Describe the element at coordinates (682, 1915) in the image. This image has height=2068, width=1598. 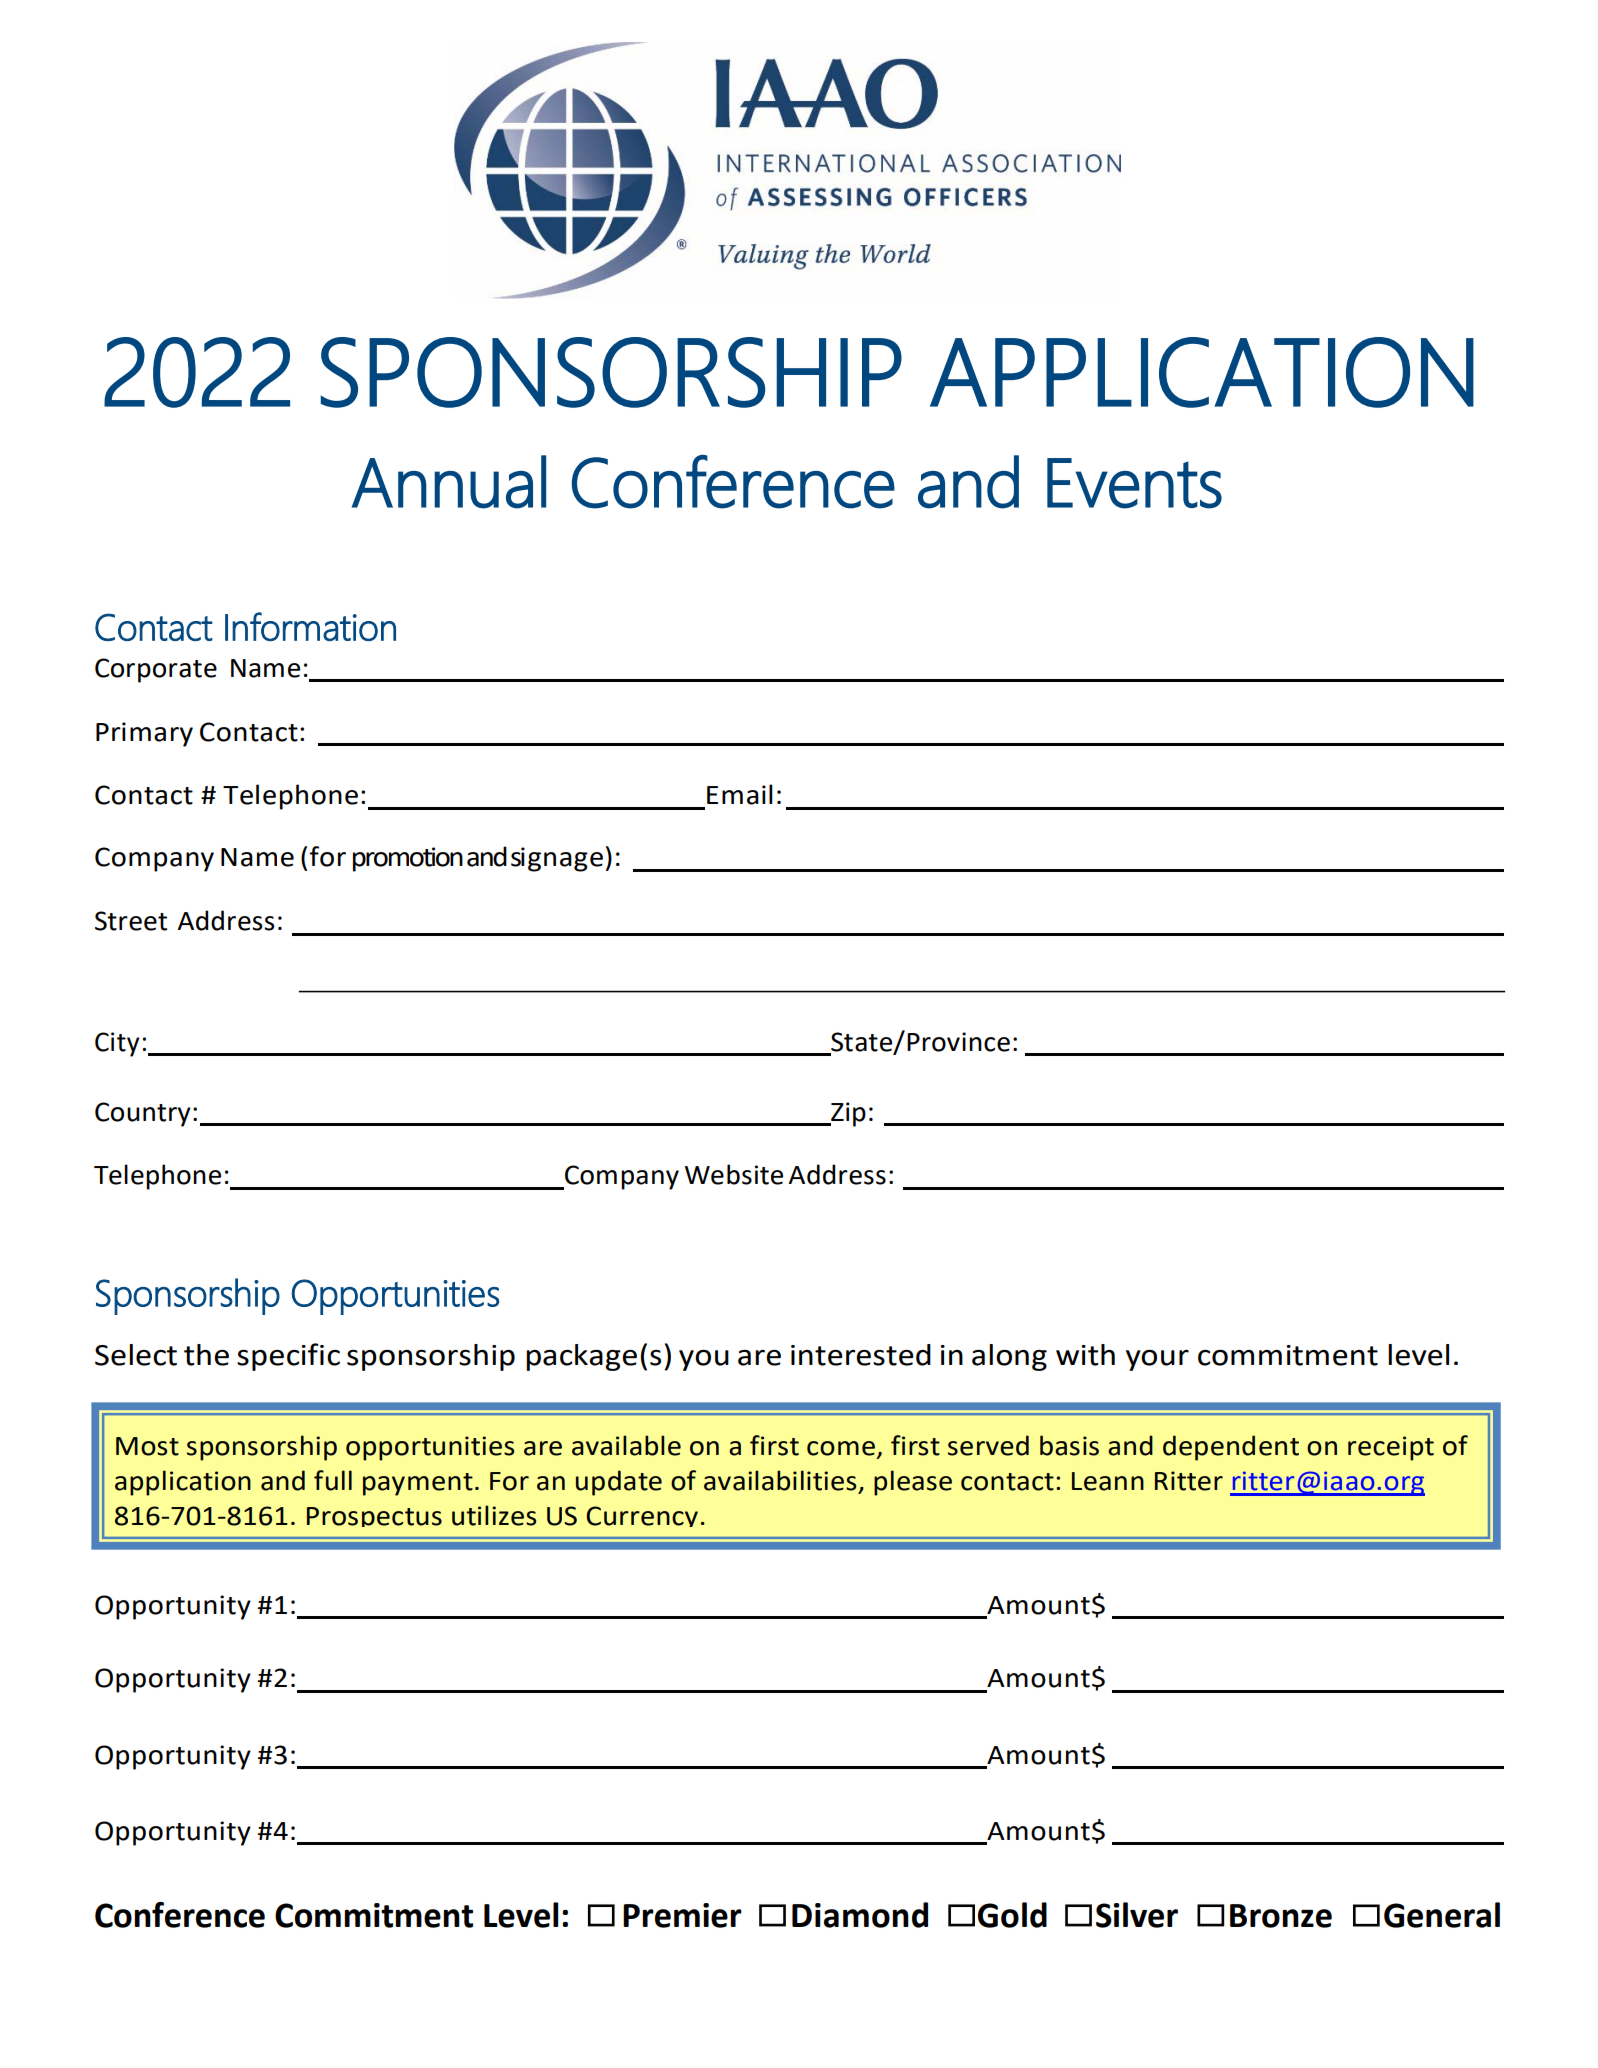
I see `Premier` at that location.
